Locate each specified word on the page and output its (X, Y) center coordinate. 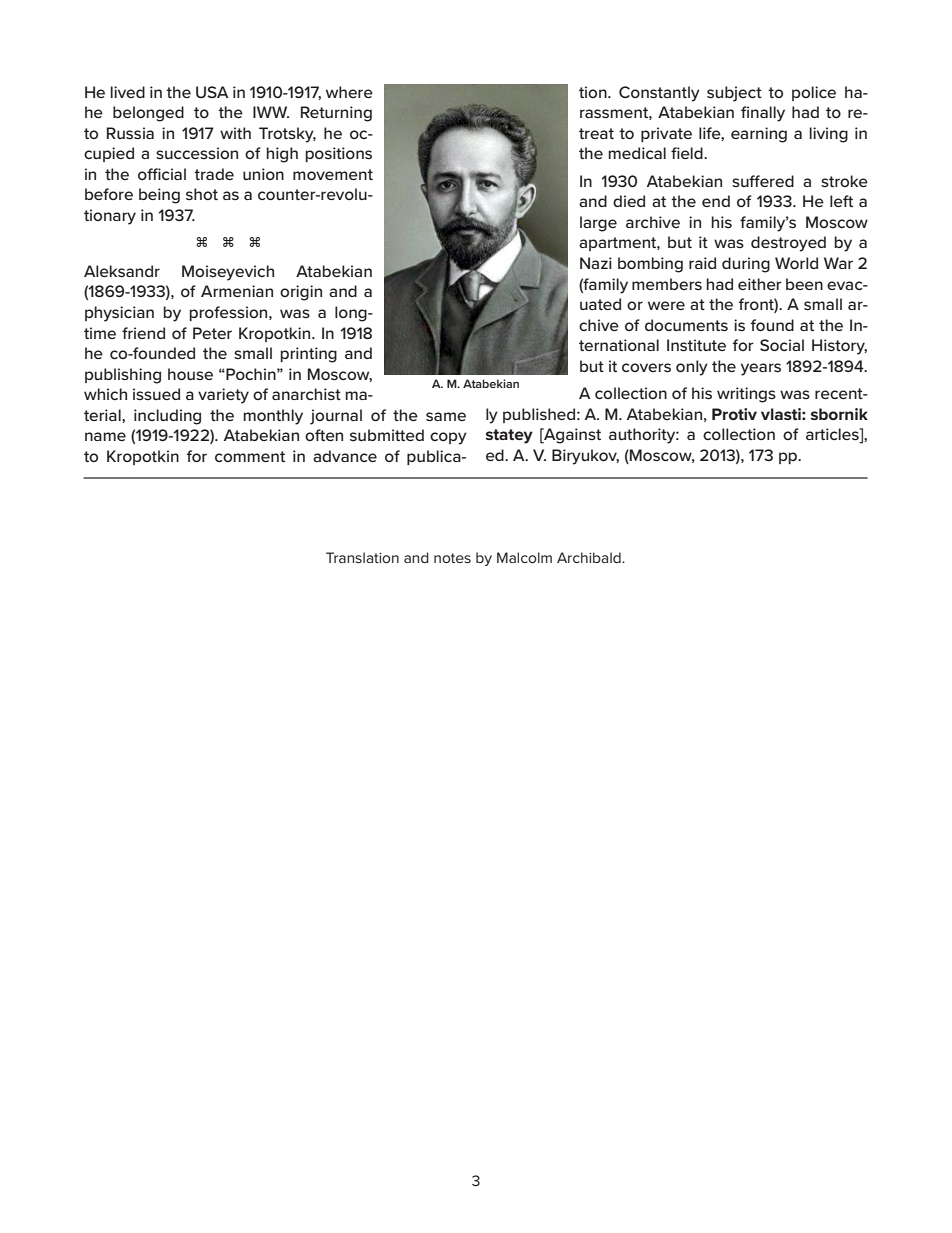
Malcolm (524, 557)
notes (452, 558)
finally (763, 114)
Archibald (590, 557)
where (349, 92)
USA (212, 92)
